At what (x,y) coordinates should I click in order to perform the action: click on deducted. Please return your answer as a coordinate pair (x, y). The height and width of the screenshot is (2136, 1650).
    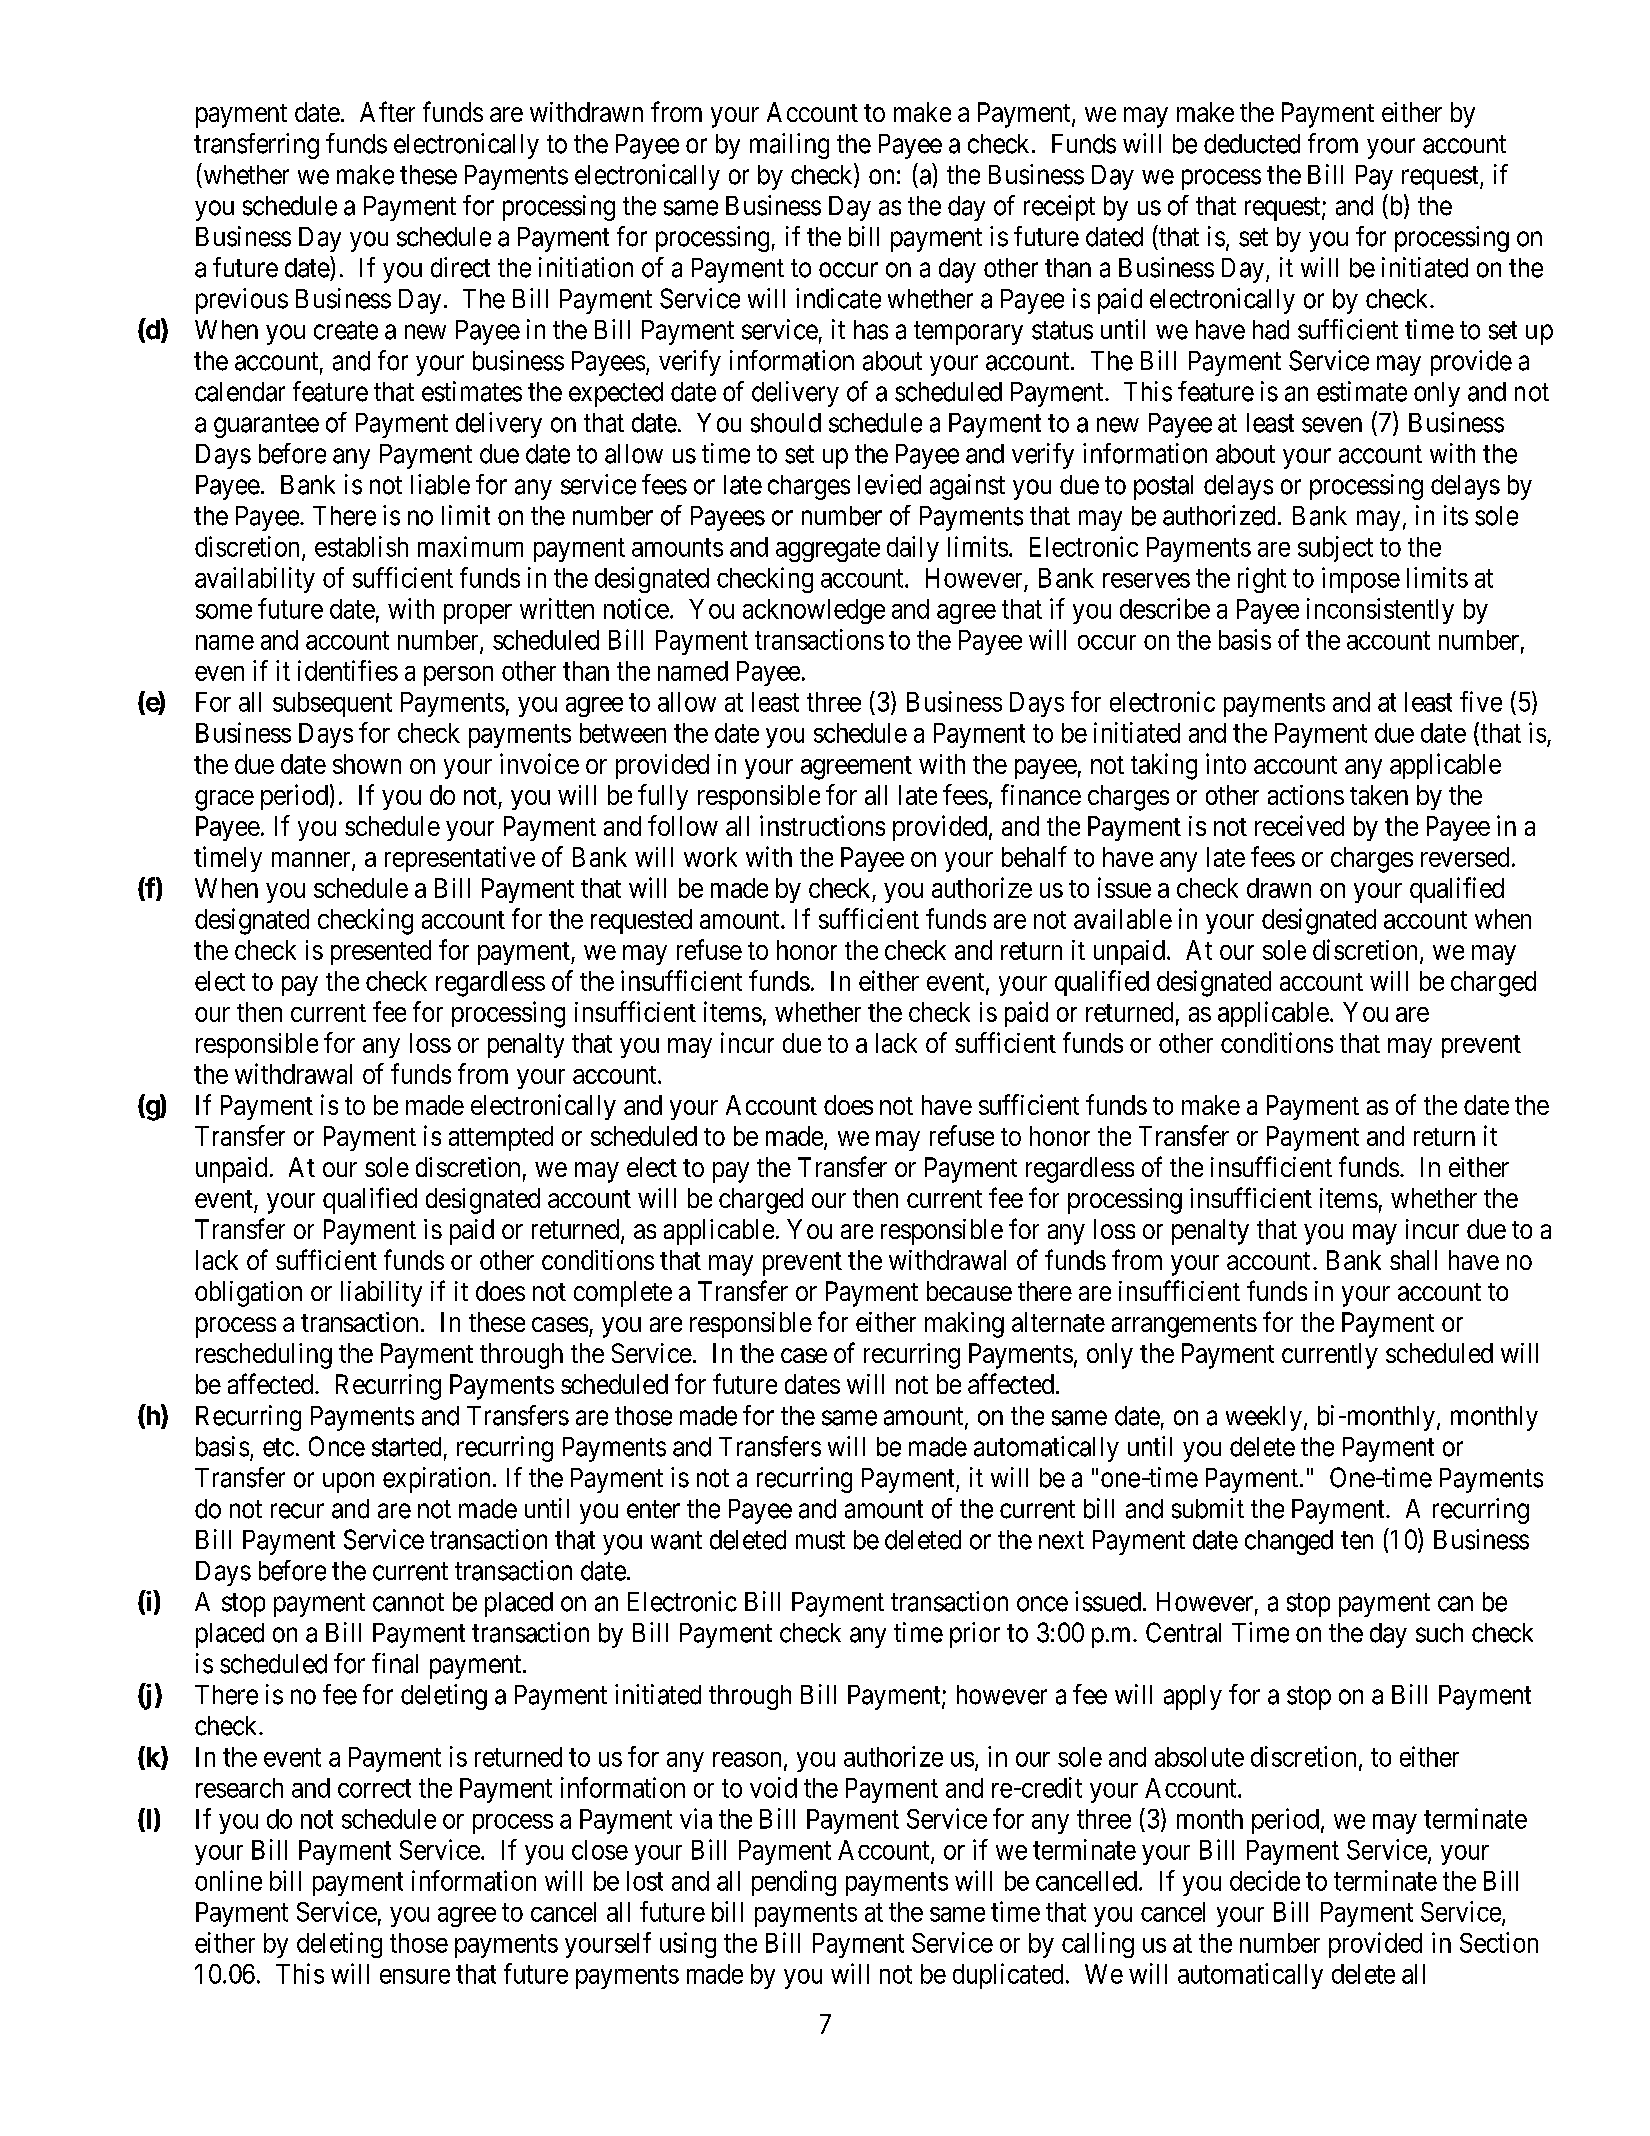
    Looking at the image, I should click on (1252, 144).
